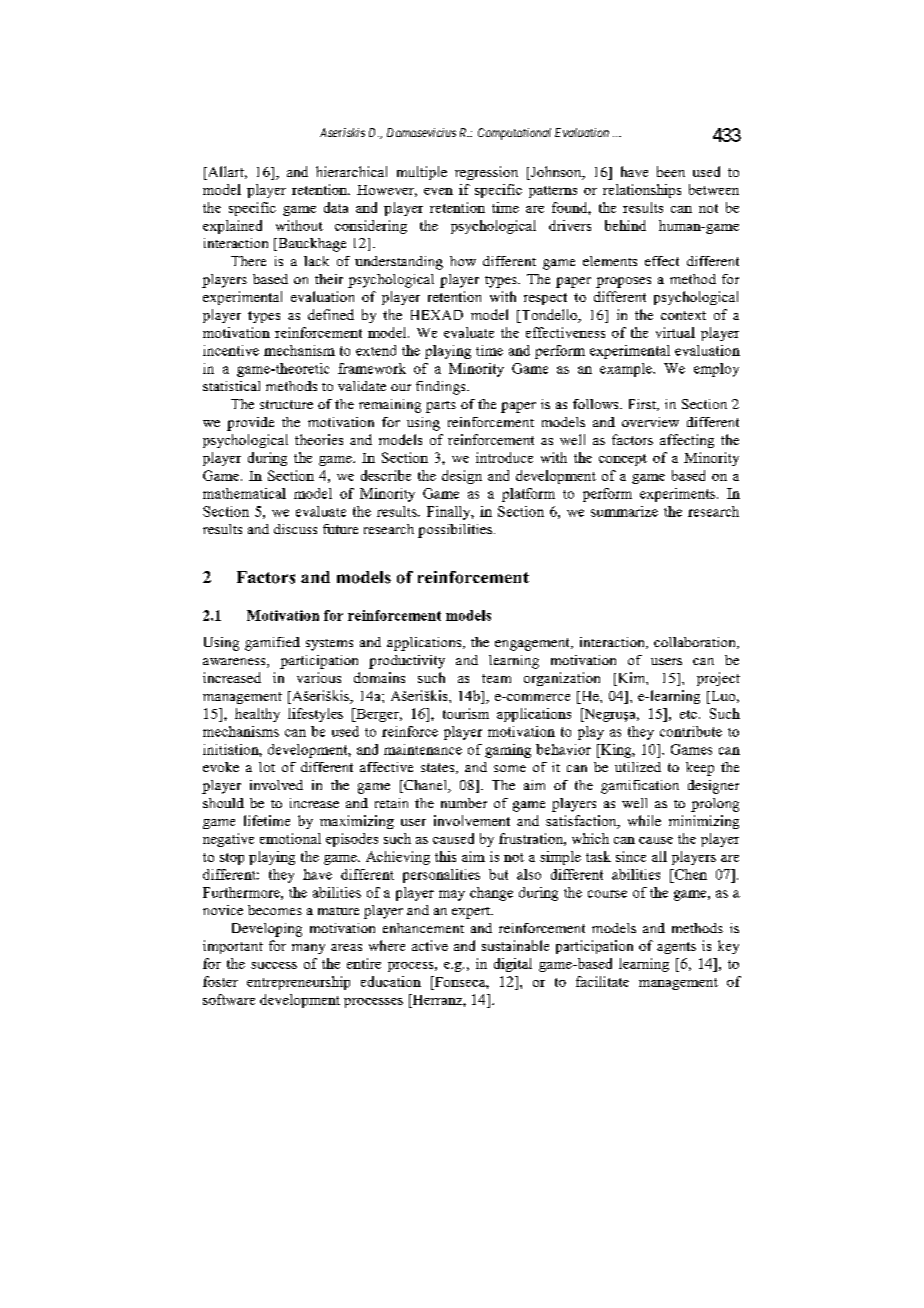 The height and width of the page is (1308, 924). Describe the element at coordinates (351, 171) in the page. I see `hierarchical` at that location.
